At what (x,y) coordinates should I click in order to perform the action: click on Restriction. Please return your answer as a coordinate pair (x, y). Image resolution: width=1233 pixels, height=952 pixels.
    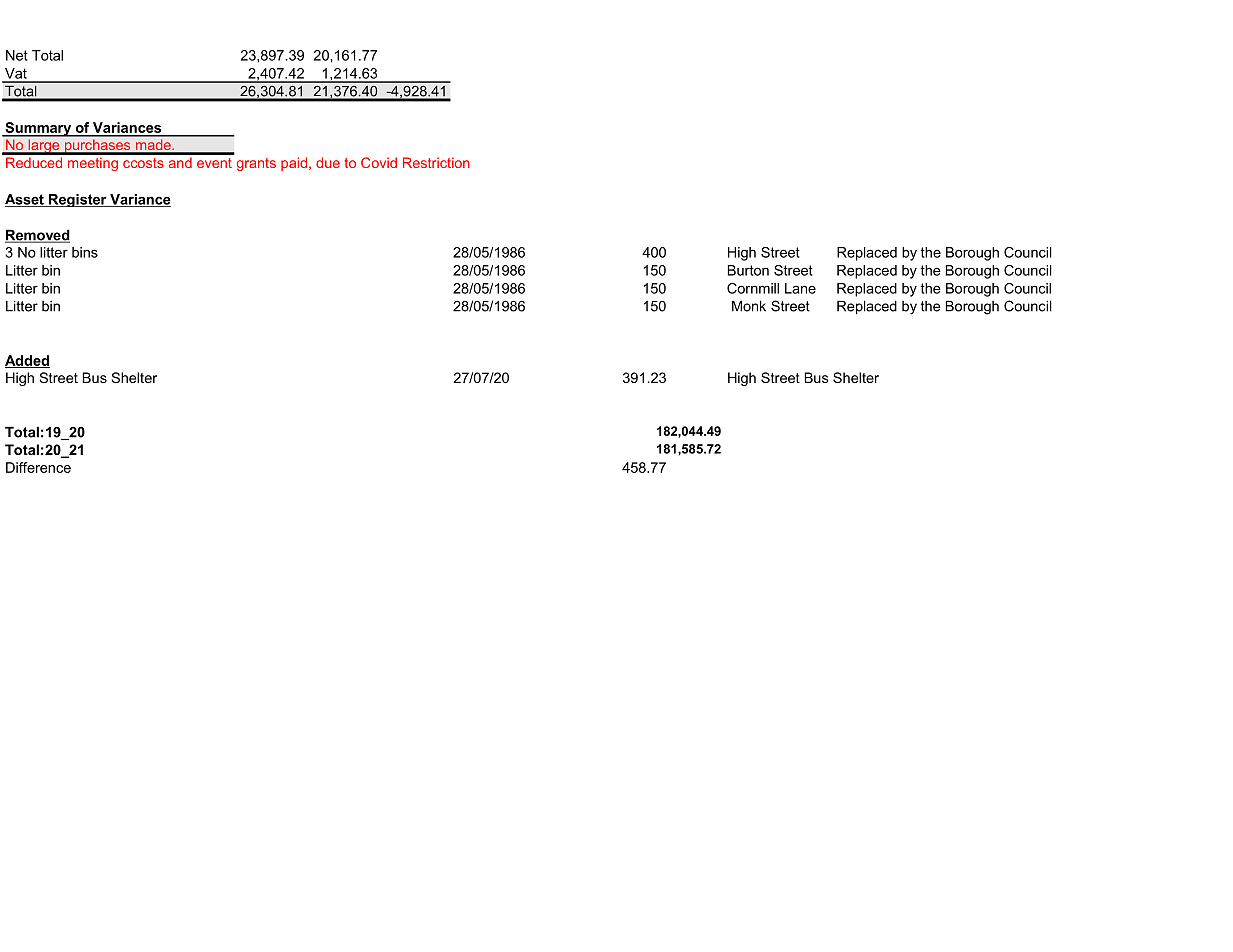
    Looking at the image, I should click on (436, 162).
